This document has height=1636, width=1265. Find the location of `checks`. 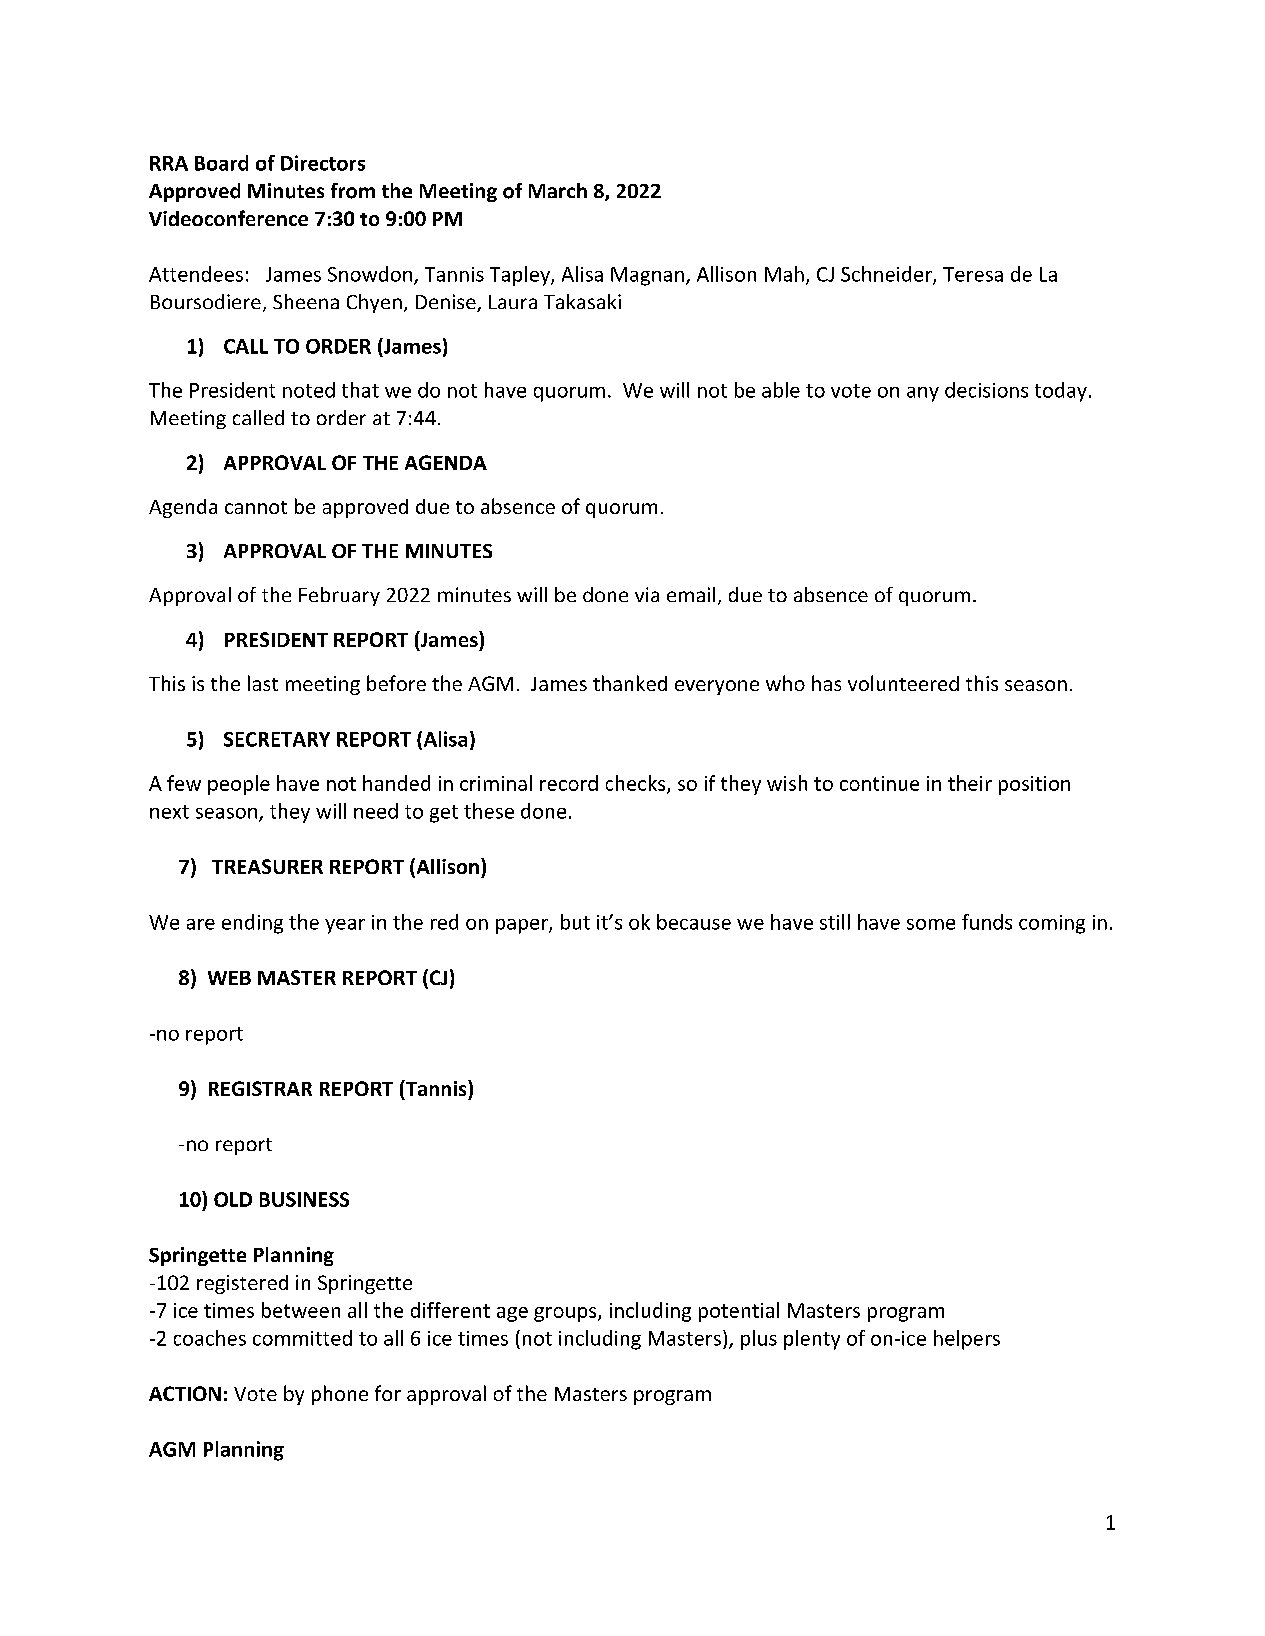

checks is located at coordinates (637, 784).
